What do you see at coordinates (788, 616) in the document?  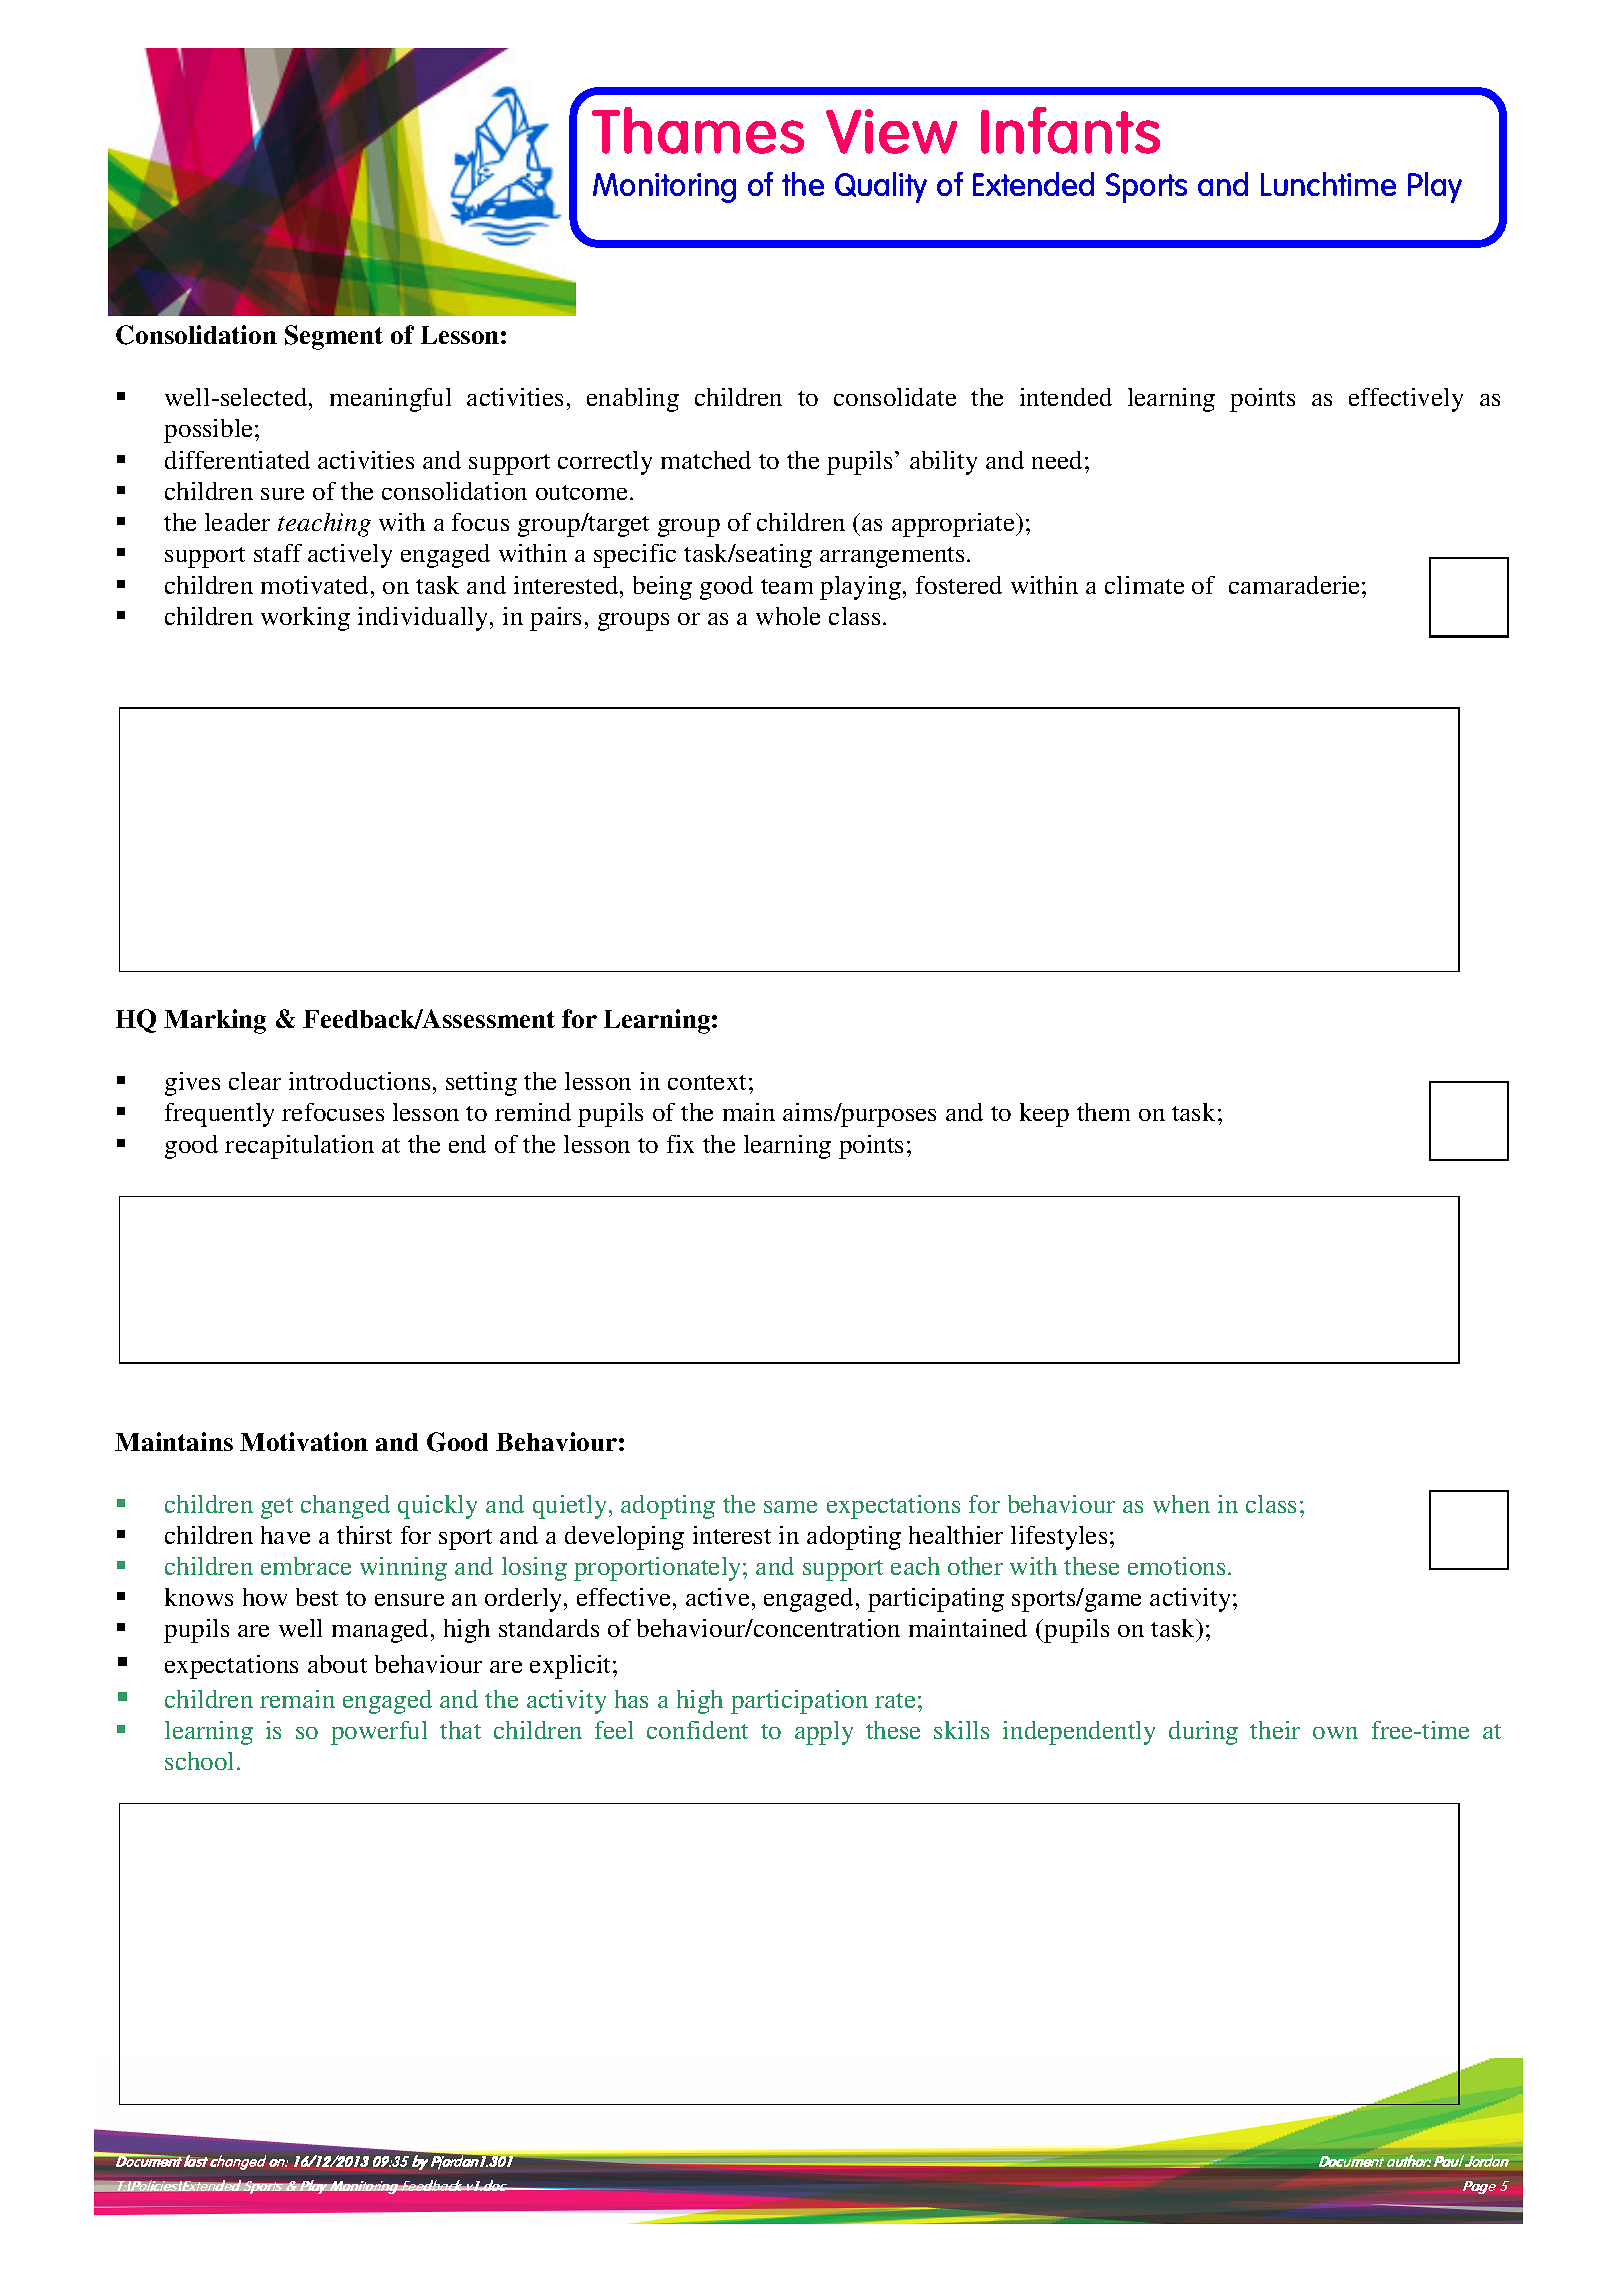 I see `whole` at bounding box center [788, 616].
